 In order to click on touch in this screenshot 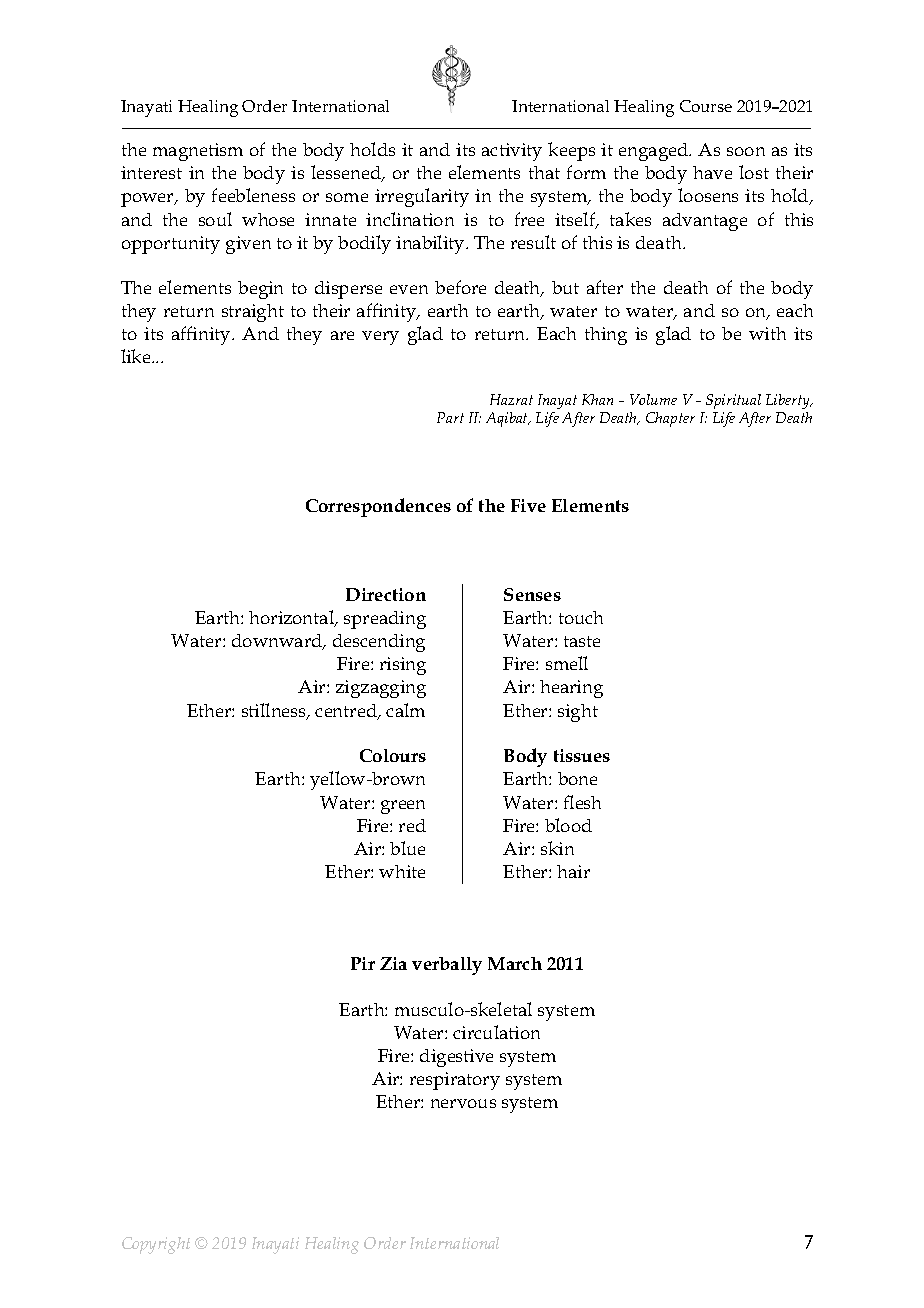, I will do `click(581, 617)`.
